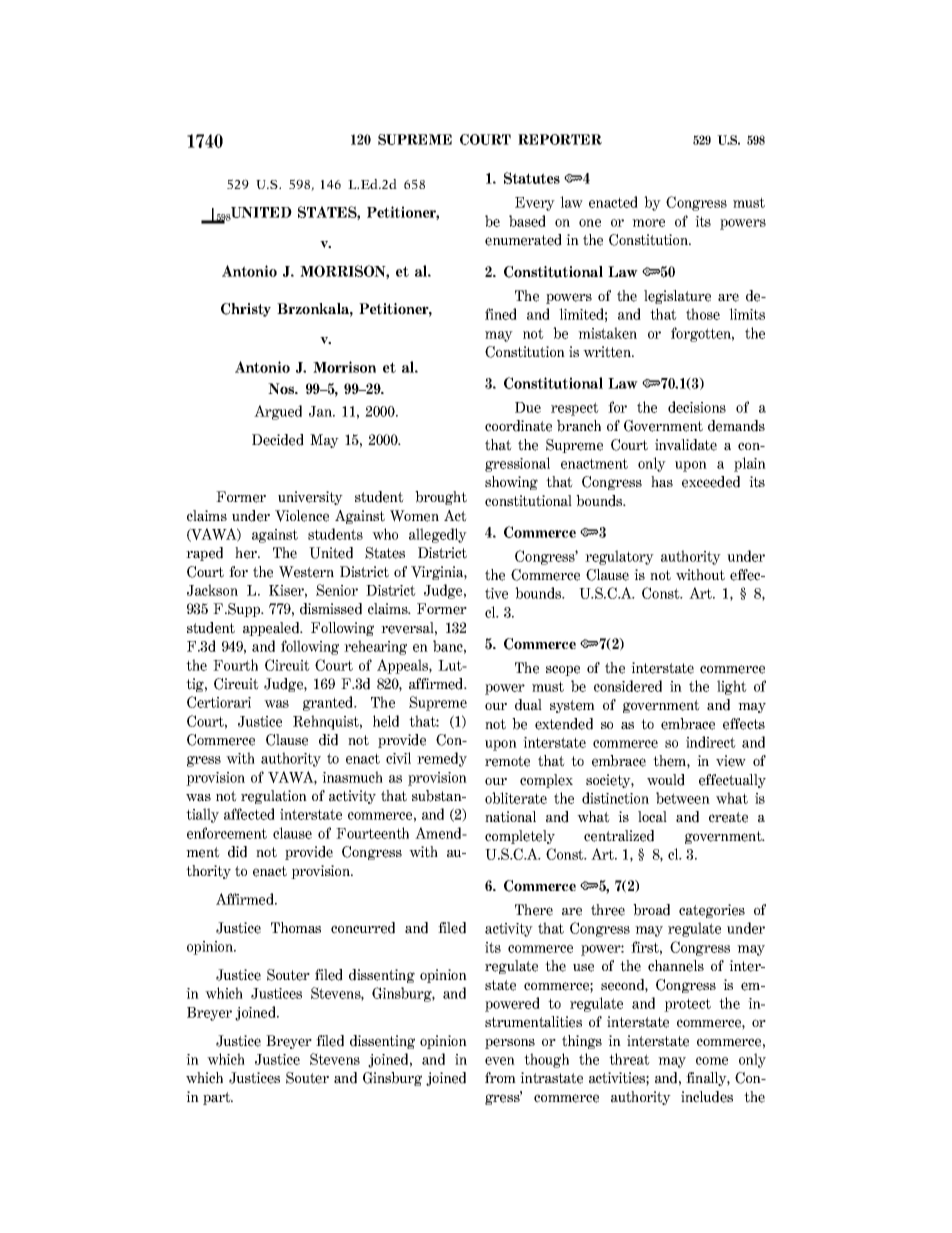  What do you see at coordinates (511, 483) in the image?
I see `showing` at bounding box center [511, 483].
